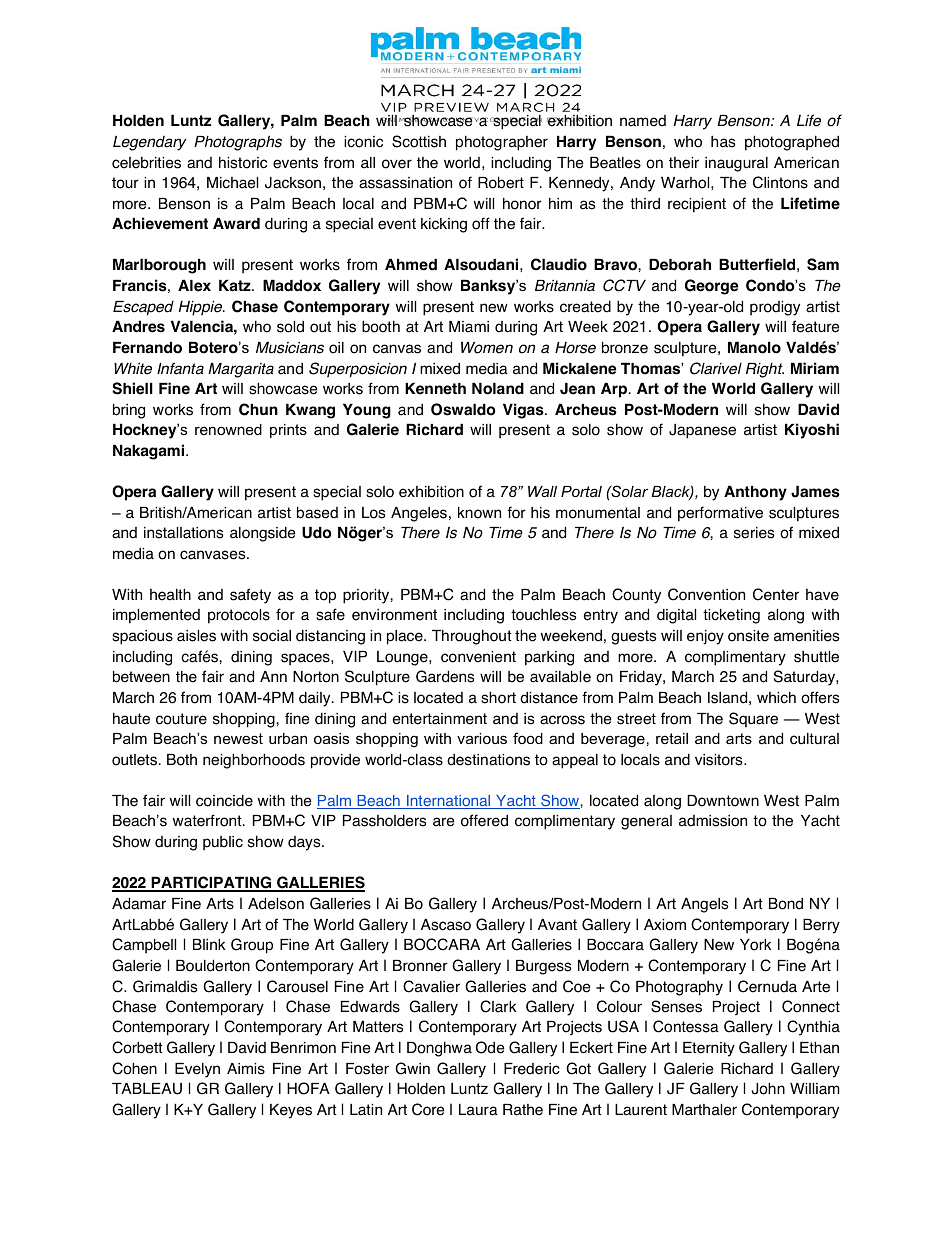 This screenshot has width=952, height=1233. What do you see at coordinates (488, 760) in the screenshot?
I see `destinations` at bounding box center [488, 760].
